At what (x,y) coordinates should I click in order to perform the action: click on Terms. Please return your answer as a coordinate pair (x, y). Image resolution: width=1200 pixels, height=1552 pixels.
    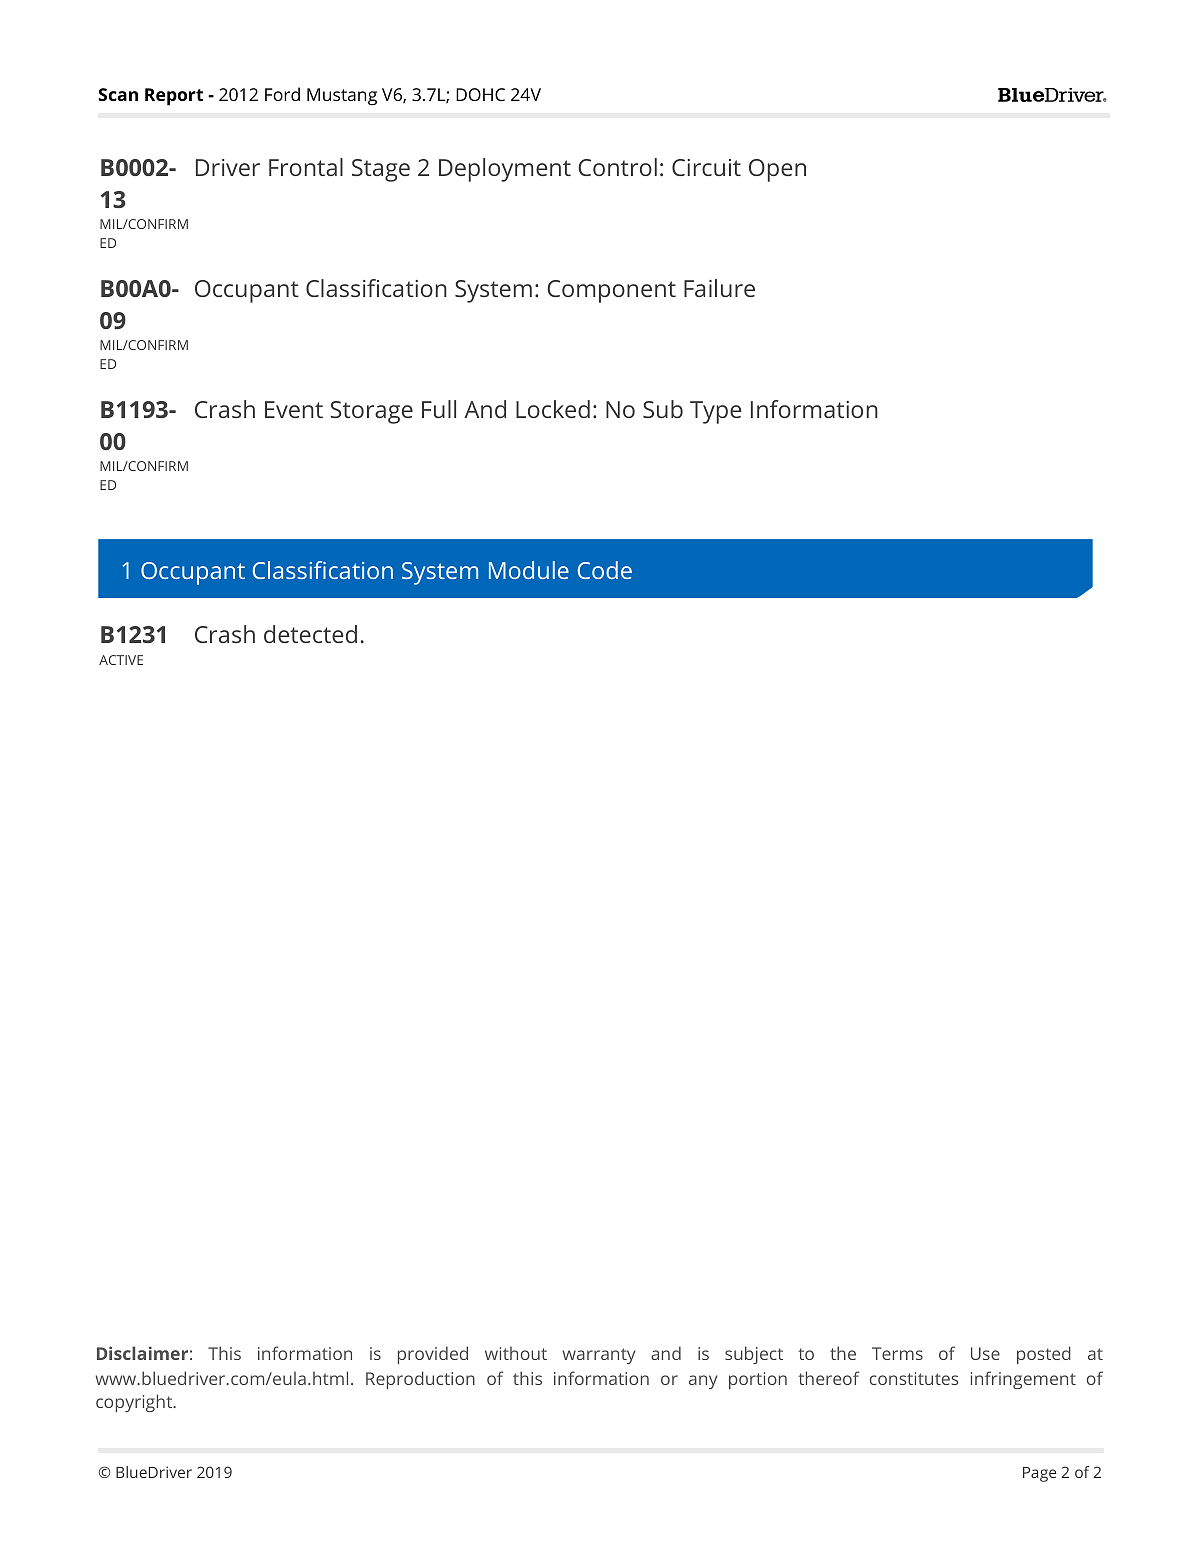
    Looking at the image, I should click on (897, 1353).
